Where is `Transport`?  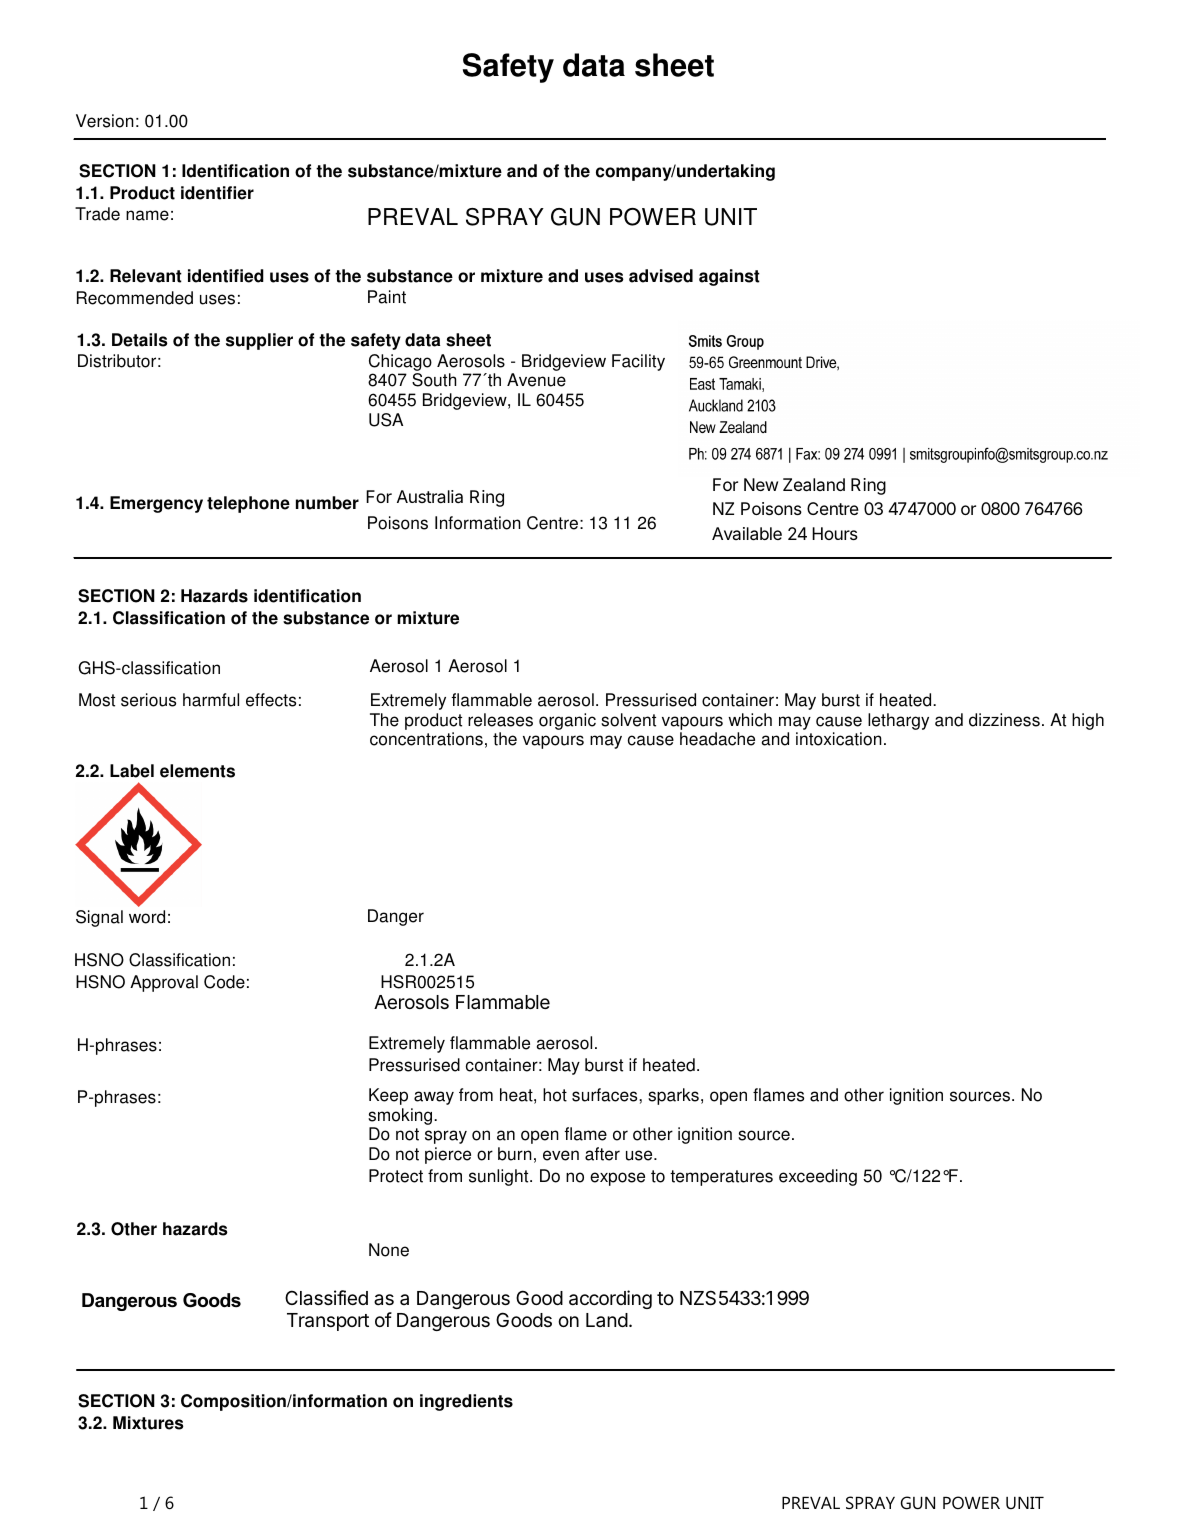
Transport is located at coordinates (328, 1322).
